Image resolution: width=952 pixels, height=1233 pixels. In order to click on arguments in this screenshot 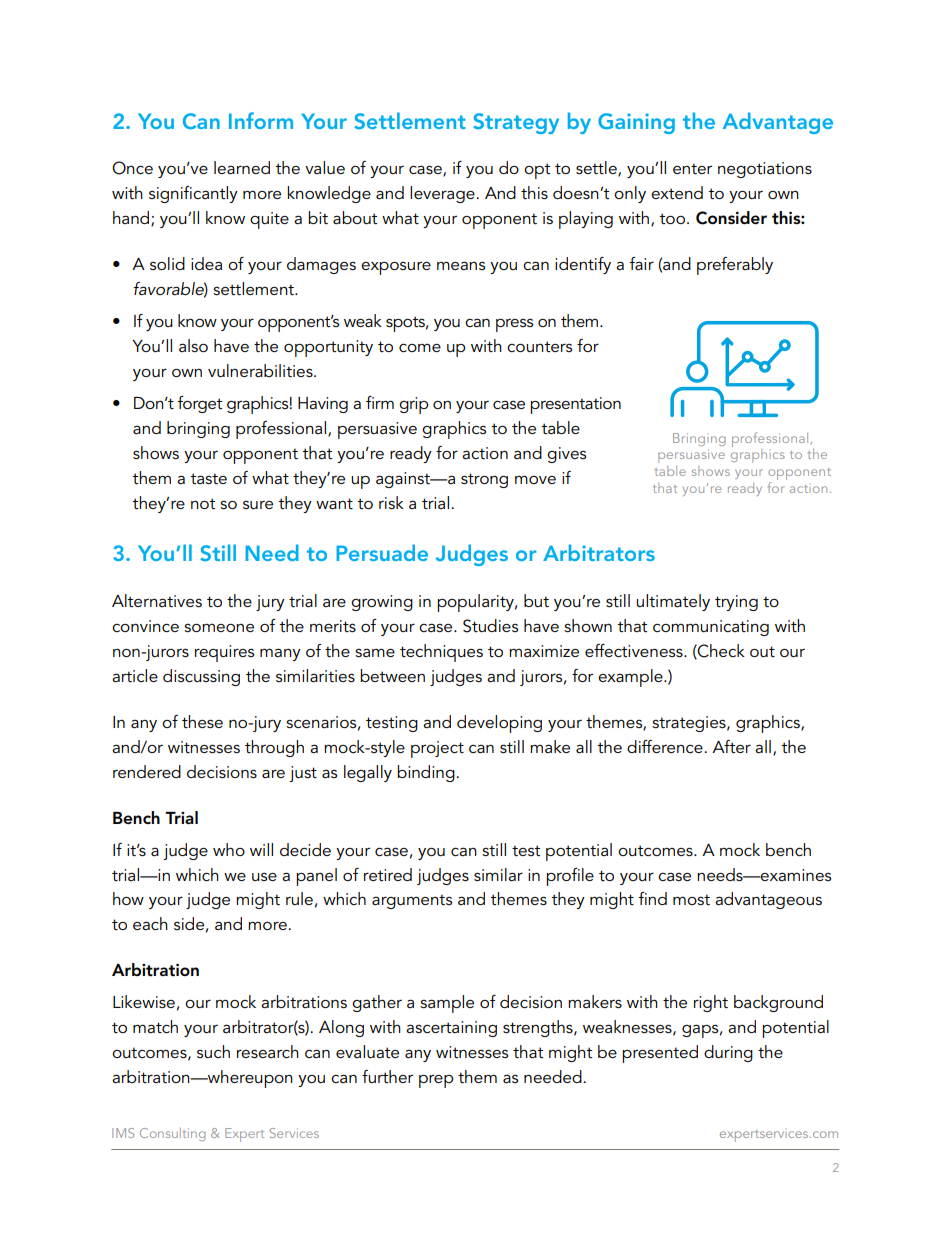, I will do `click(412, 901)`.
